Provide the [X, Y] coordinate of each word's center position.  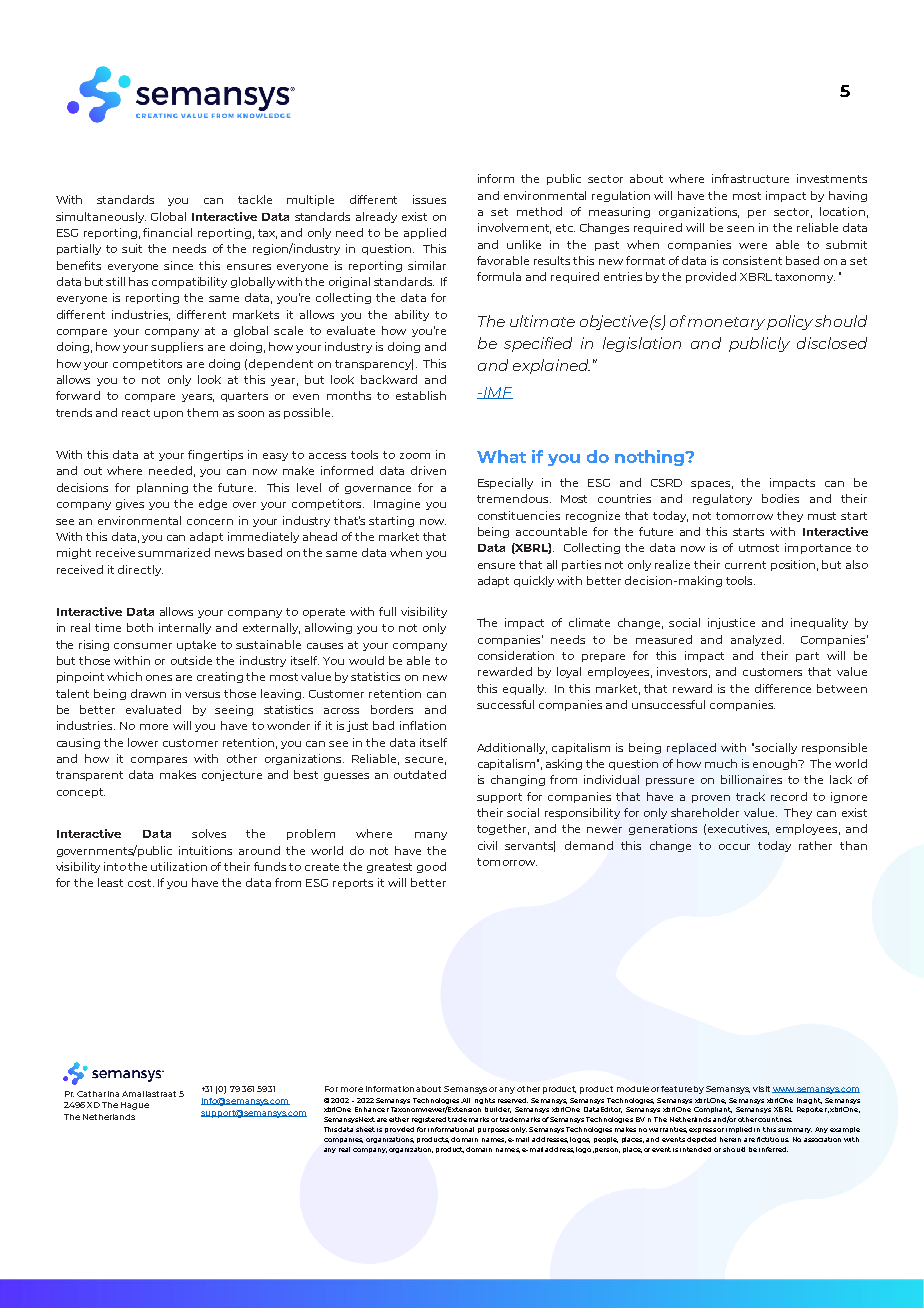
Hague [135, 1106]
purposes [493, 1130]
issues [429, 199]
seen [740, 229]
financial [167, 232]
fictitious [773, 1139]
